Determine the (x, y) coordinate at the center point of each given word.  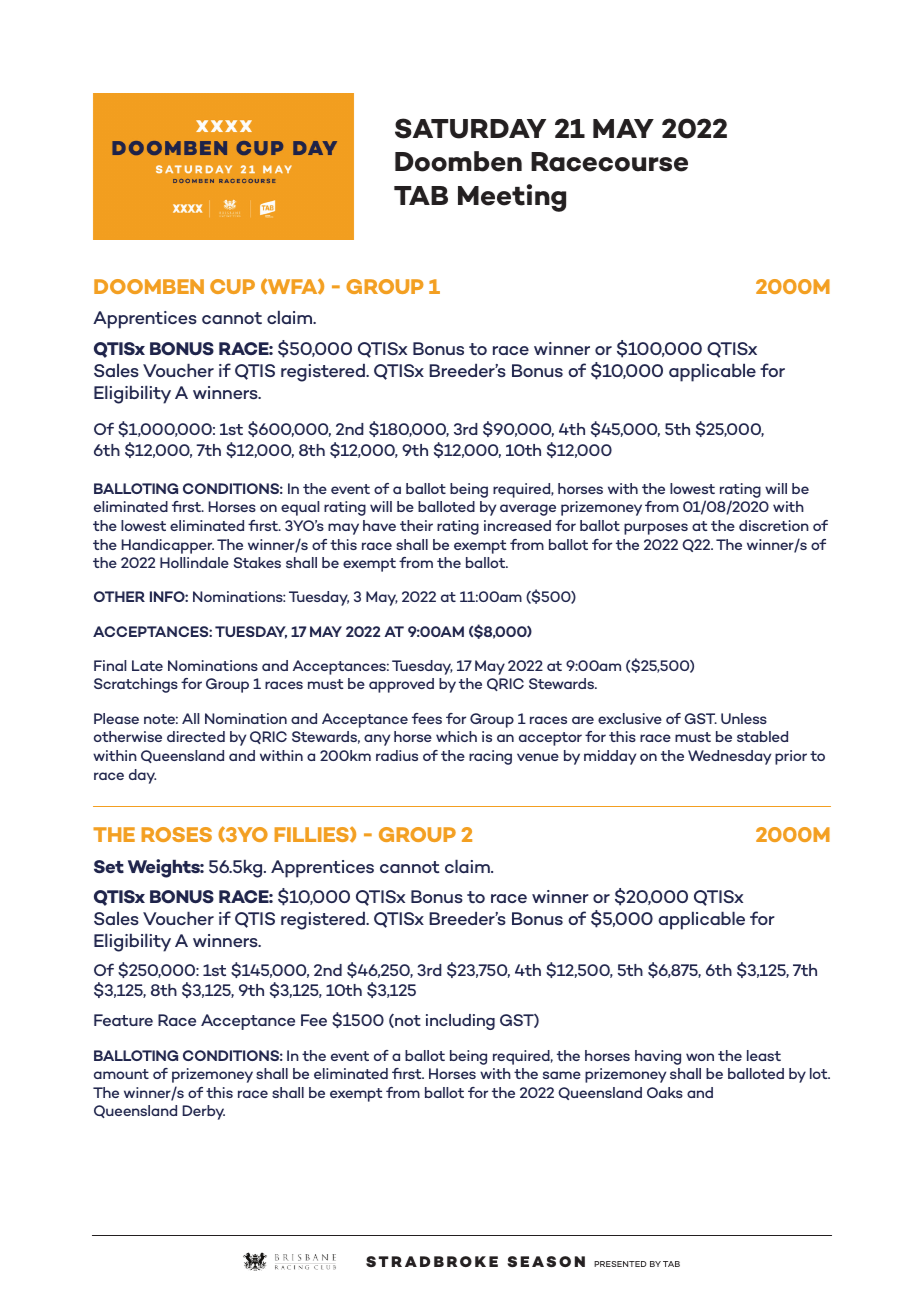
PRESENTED (620, 1264)
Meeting (512, 198)
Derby (203, 1112)
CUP (232, 286)
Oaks (665, 1092)
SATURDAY (470, 128)
